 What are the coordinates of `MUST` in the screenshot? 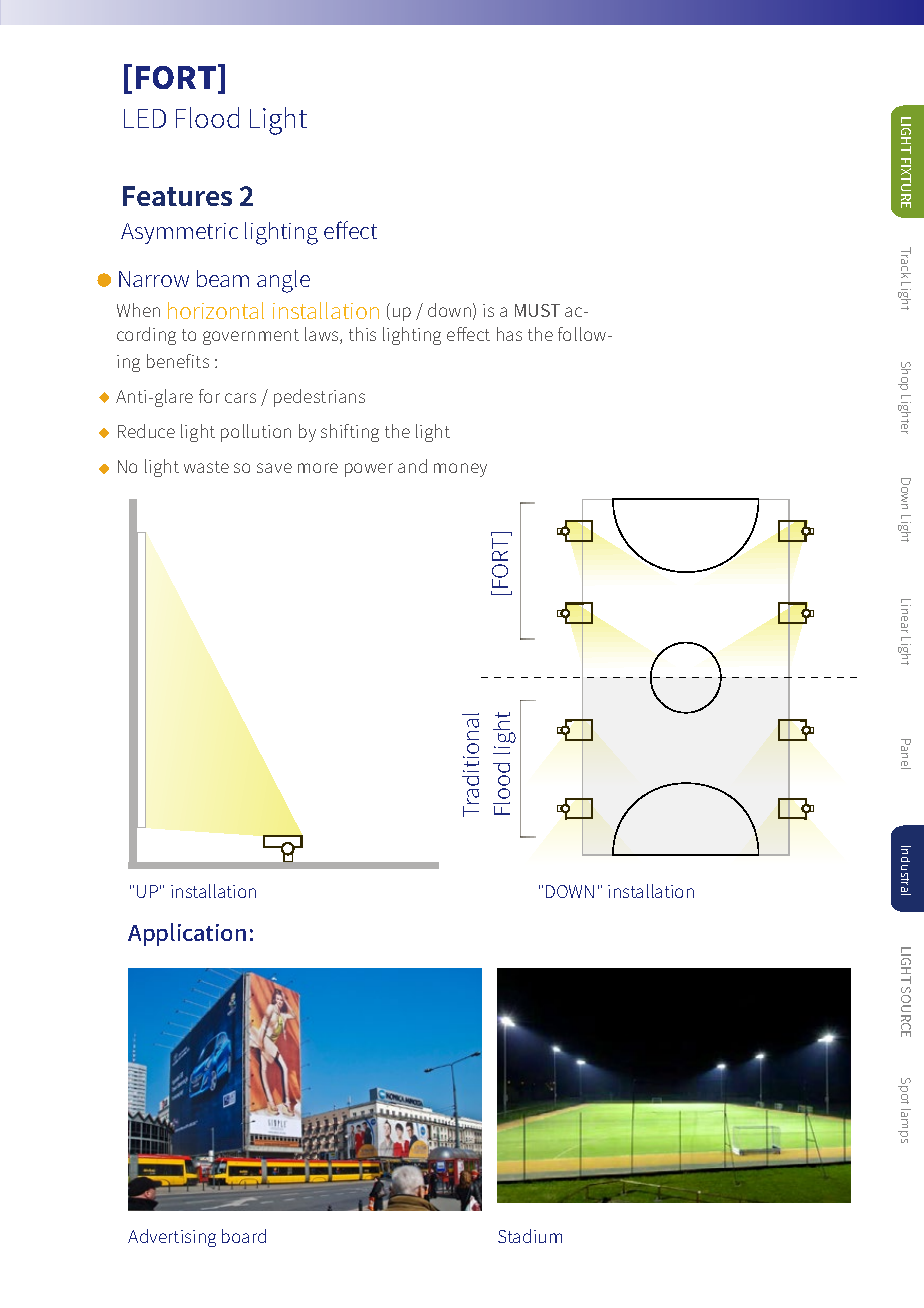 It's located at (537, 310).
